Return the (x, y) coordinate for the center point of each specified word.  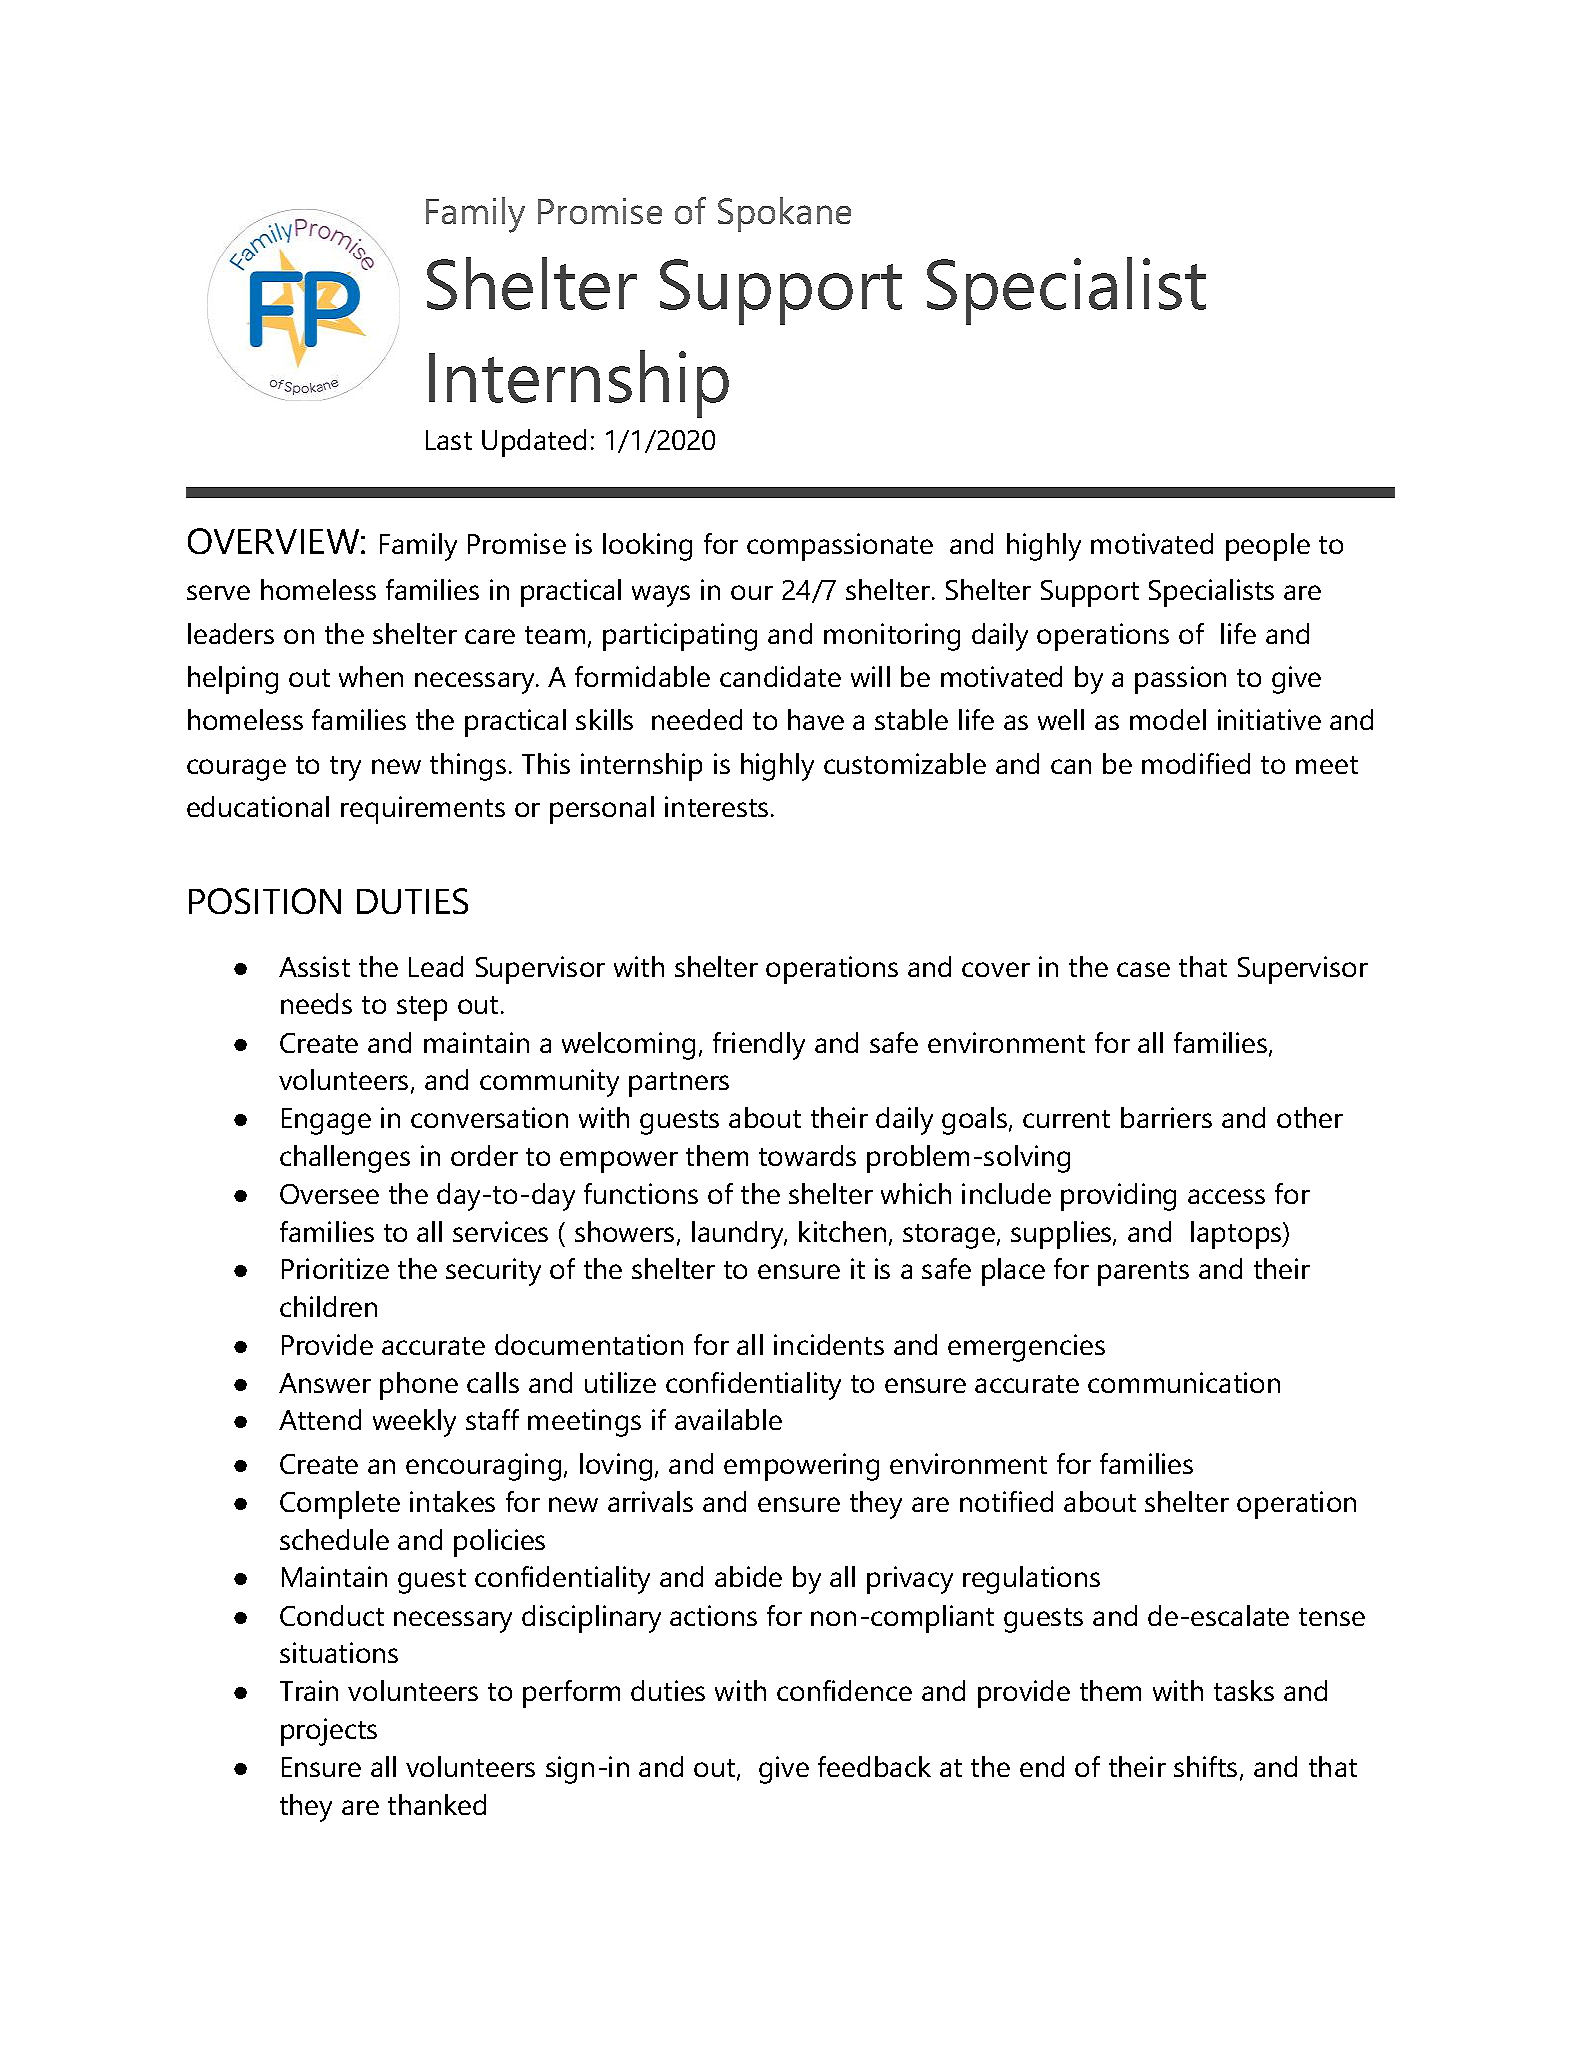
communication (1184, 1382)
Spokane (784, 214)
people (1268, 547)
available (728, 1419)
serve (218, 592)
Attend (320, 1419)
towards (807, 1155)
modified (1196, 763)
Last (449, 440)
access (1226, 1196)
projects (329, 1732)
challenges (345, 1159)
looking (647, 547)
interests (716, 806)
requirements (423, 810)
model (1168, 719)
